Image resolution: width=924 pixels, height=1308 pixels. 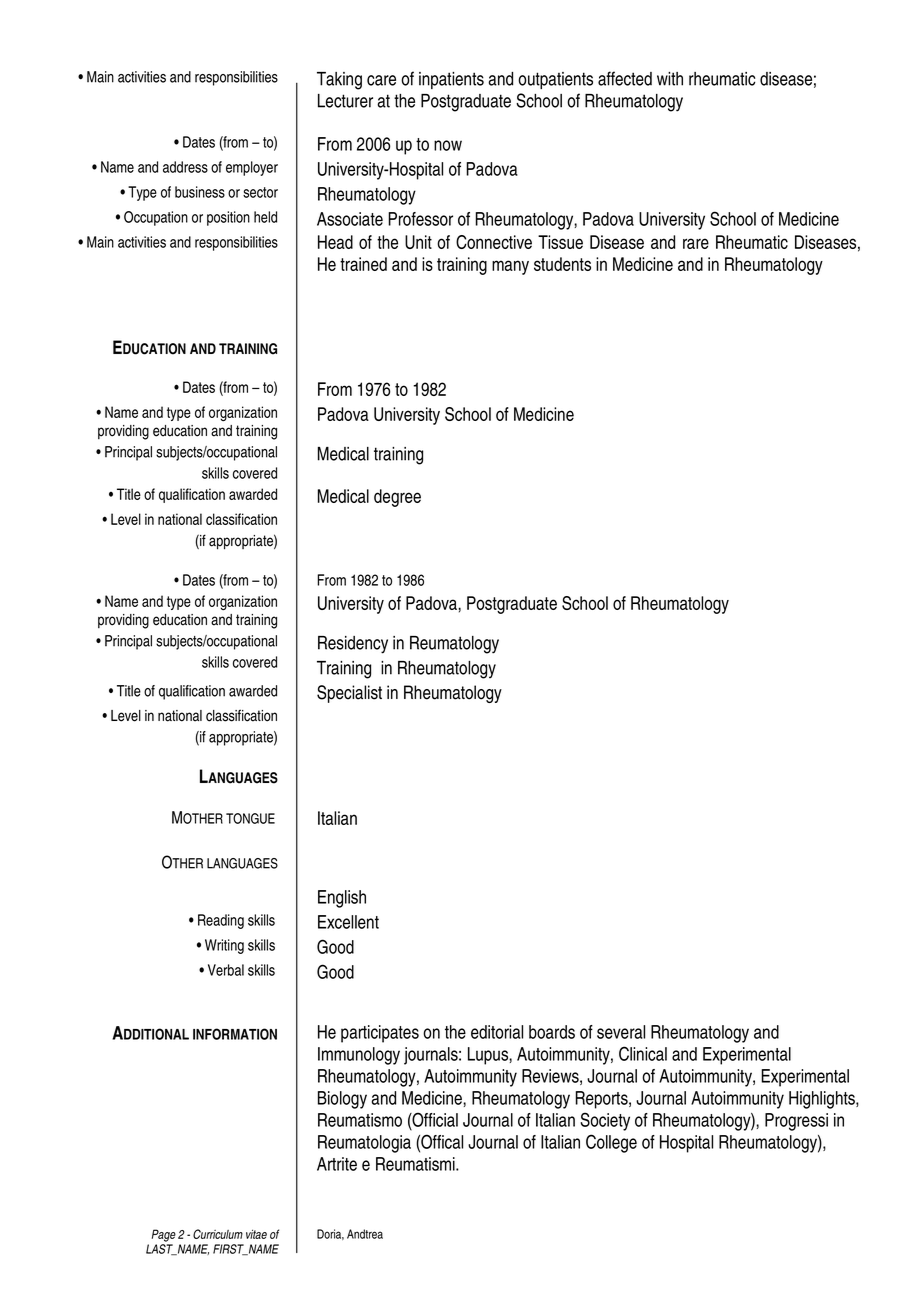 I want to click on affected, so click(x=625, y=78).
